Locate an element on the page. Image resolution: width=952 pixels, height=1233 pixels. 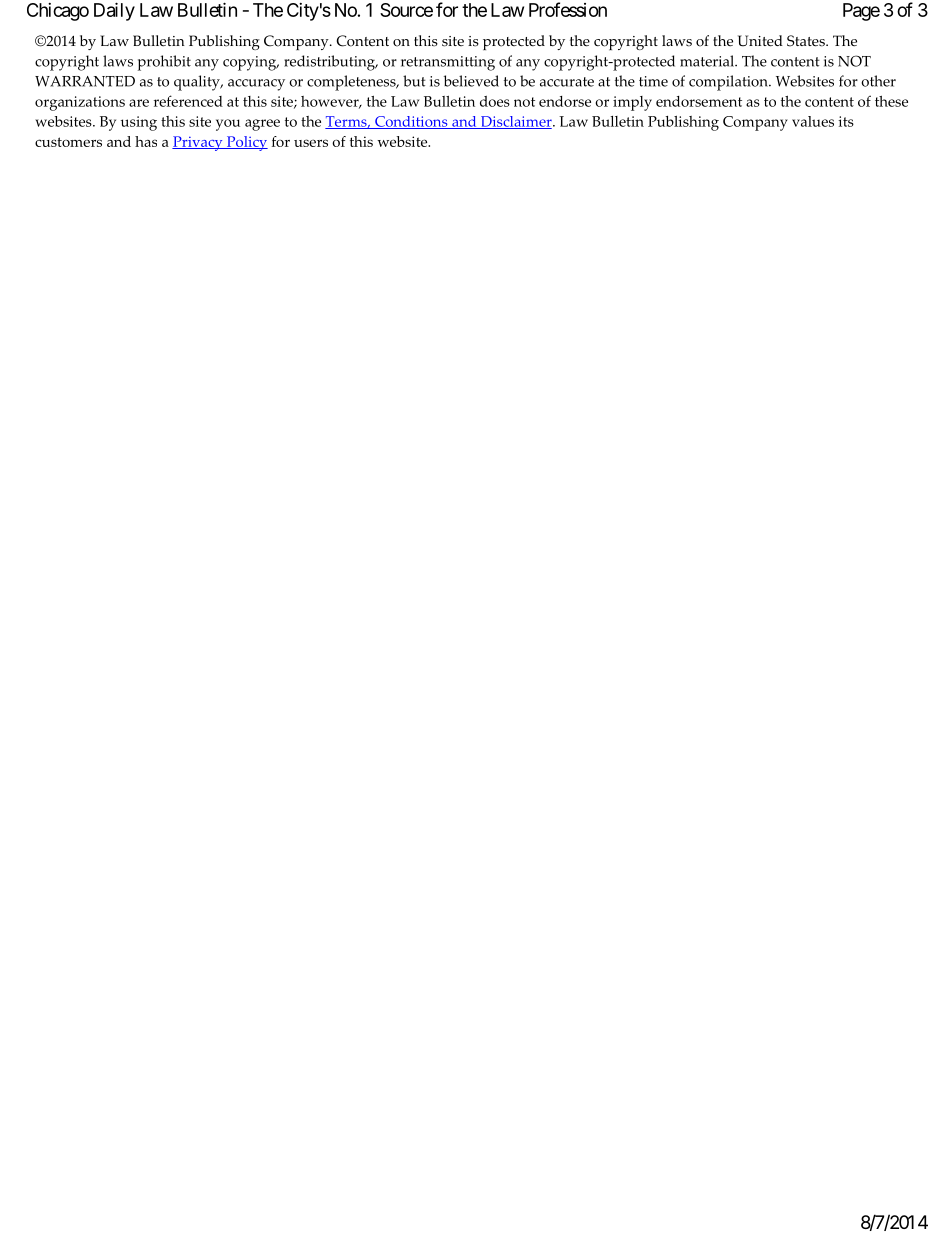
Profession is located at coordinates (568, 9).
